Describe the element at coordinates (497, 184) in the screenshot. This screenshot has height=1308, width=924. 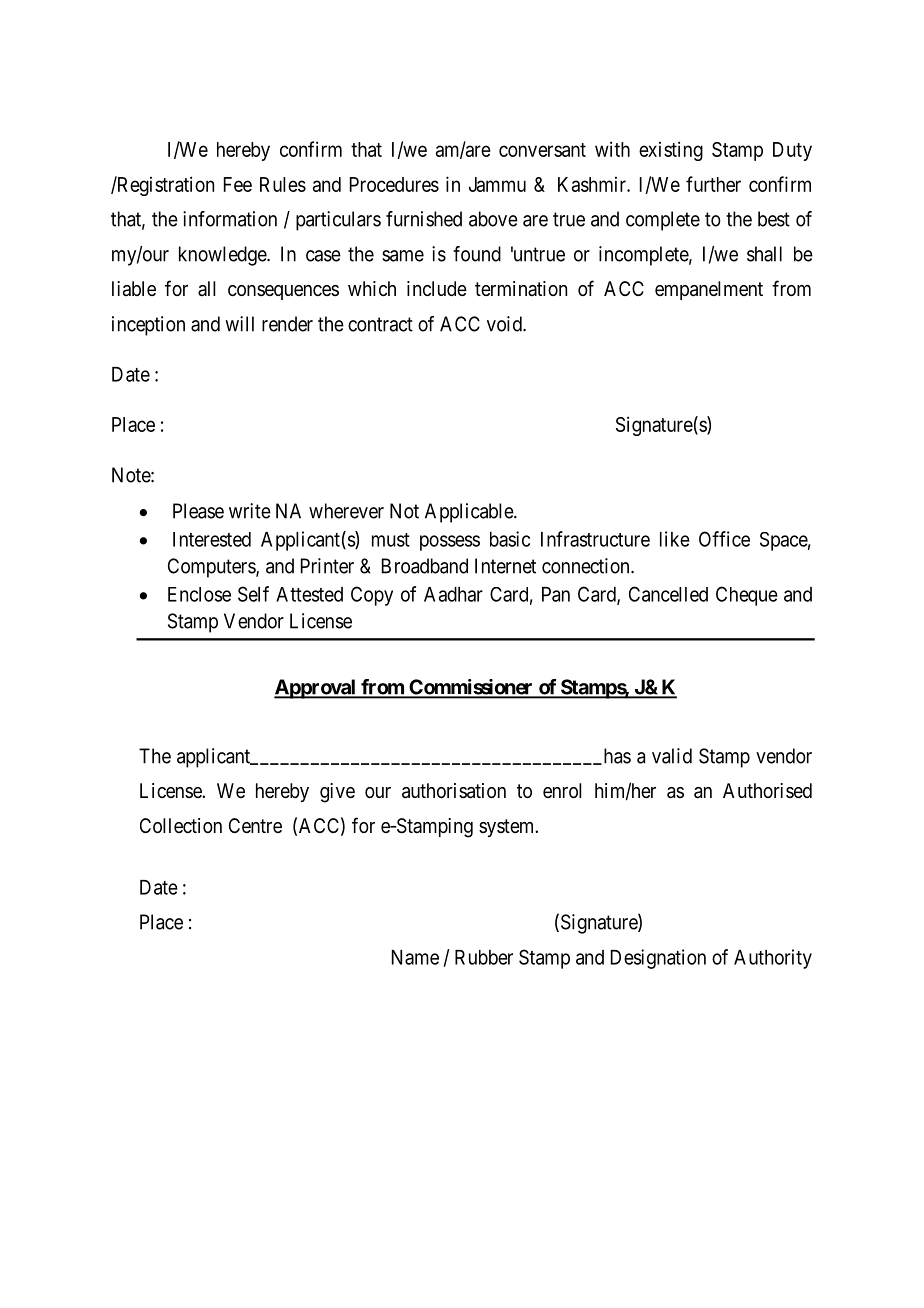
I see `Jammu` at that location.
